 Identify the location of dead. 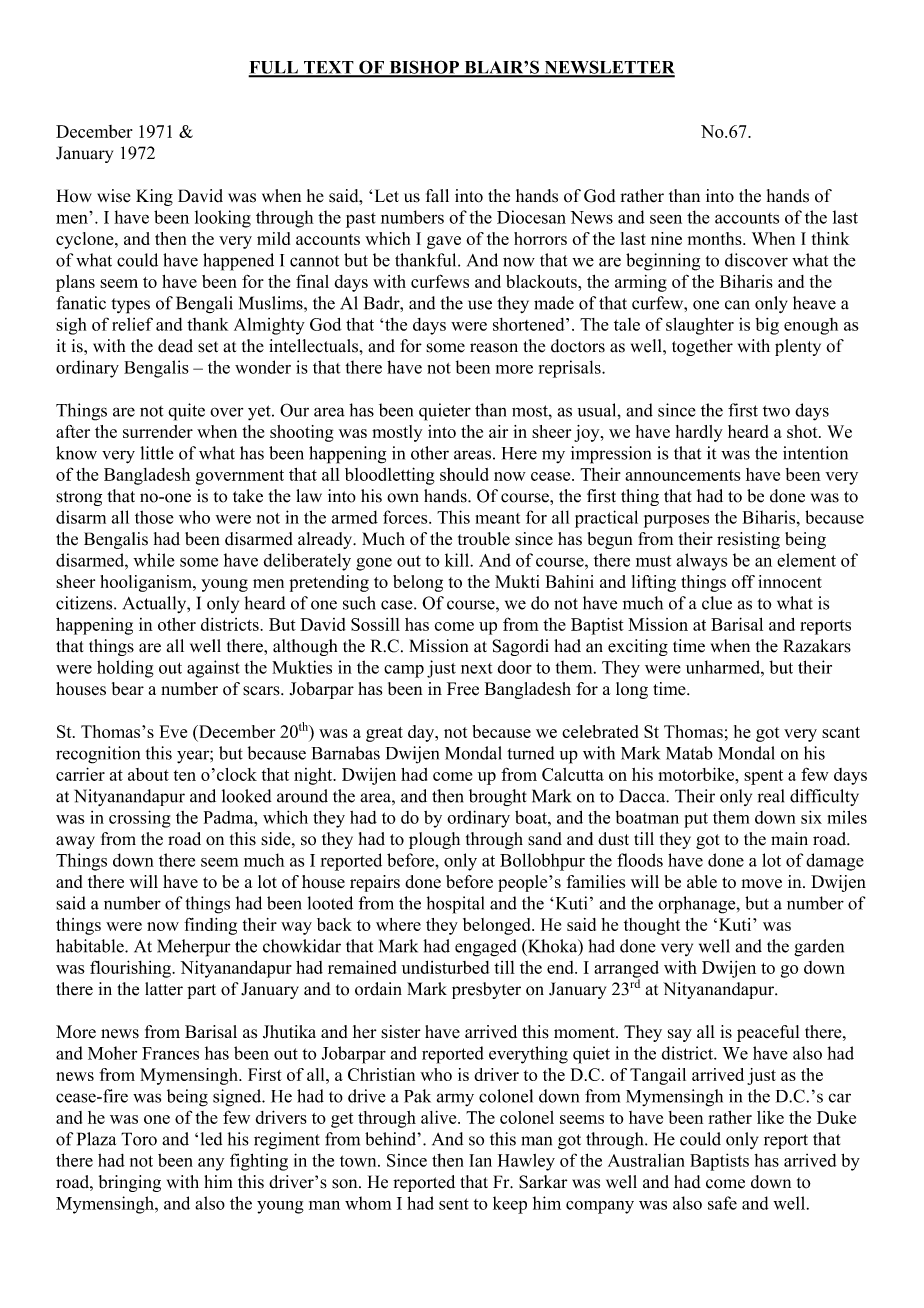
(175, 346).
